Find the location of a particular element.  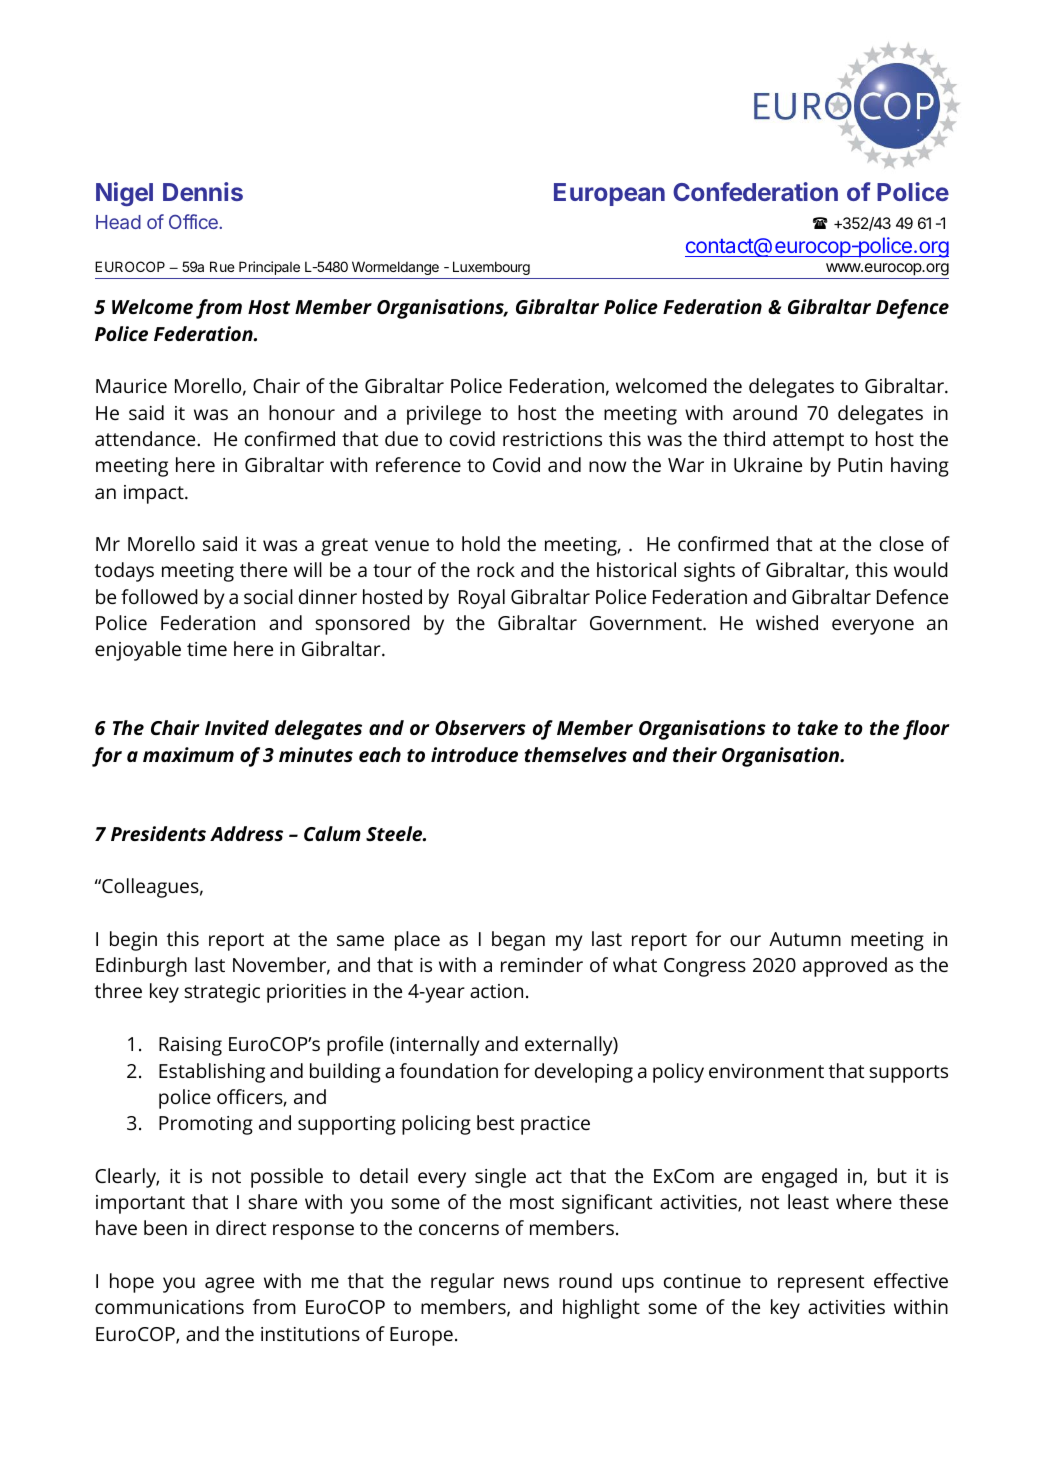

take is located at coordinates (818, 727).
